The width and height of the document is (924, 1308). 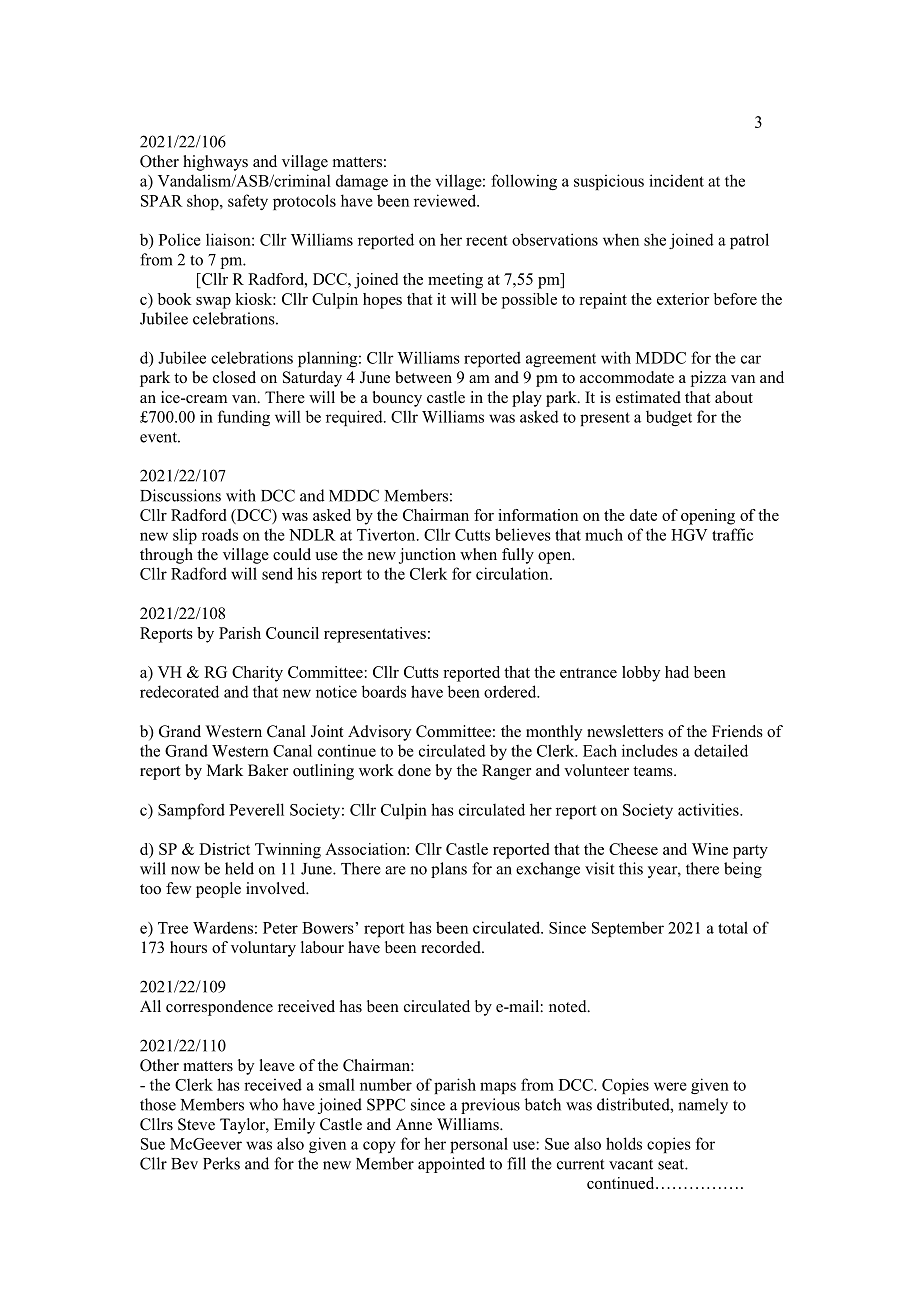 What do you see at coordinates (676, 180) in the document?
I see `incident` at bounding box center [676, 180].
